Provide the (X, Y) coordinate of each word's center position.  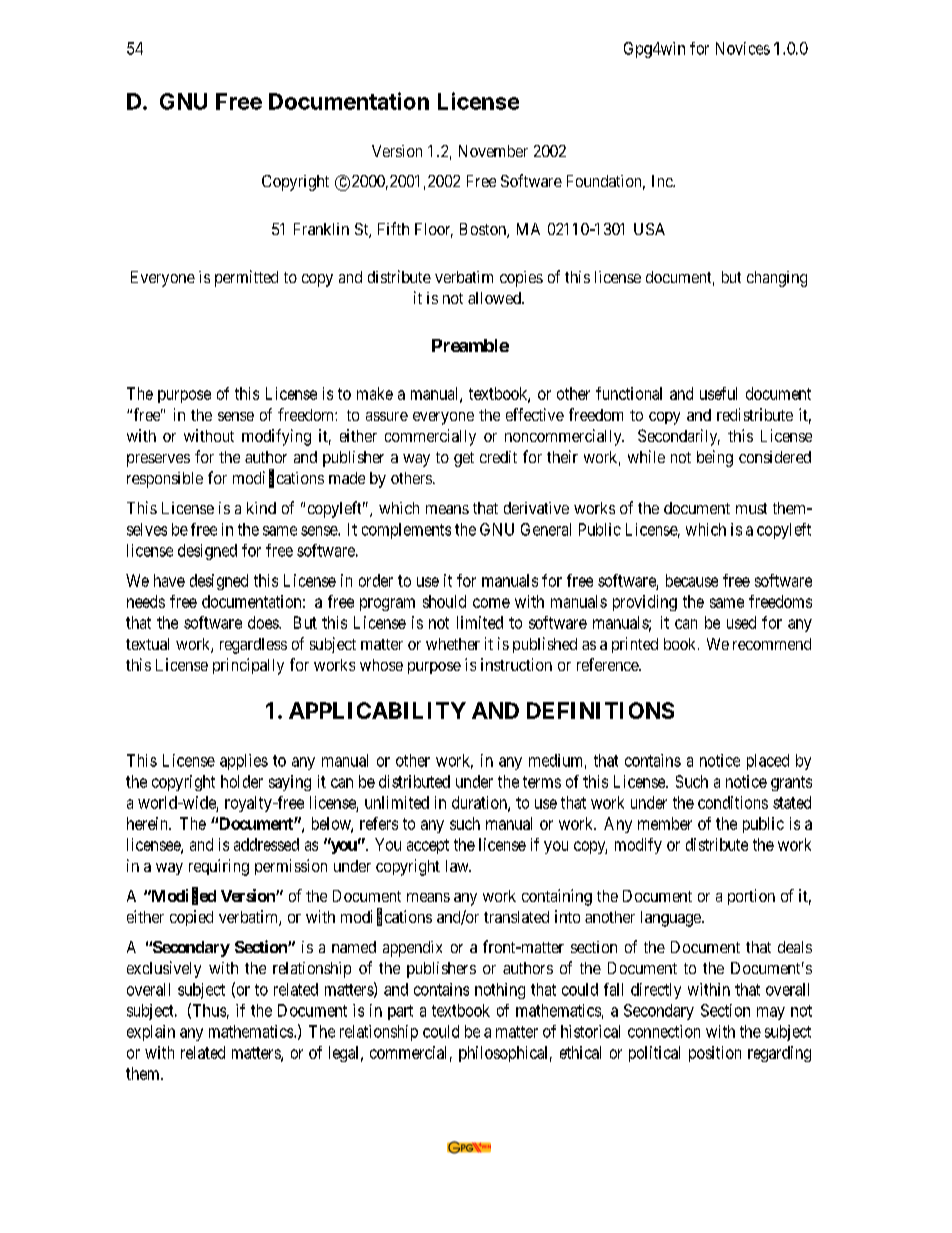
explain (151, 1033)
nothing (500, 991)
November (493, 151)
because (692, 580)
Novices (743, 48)
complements (406, 531)
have (169, 580)
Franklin (321, 229)
